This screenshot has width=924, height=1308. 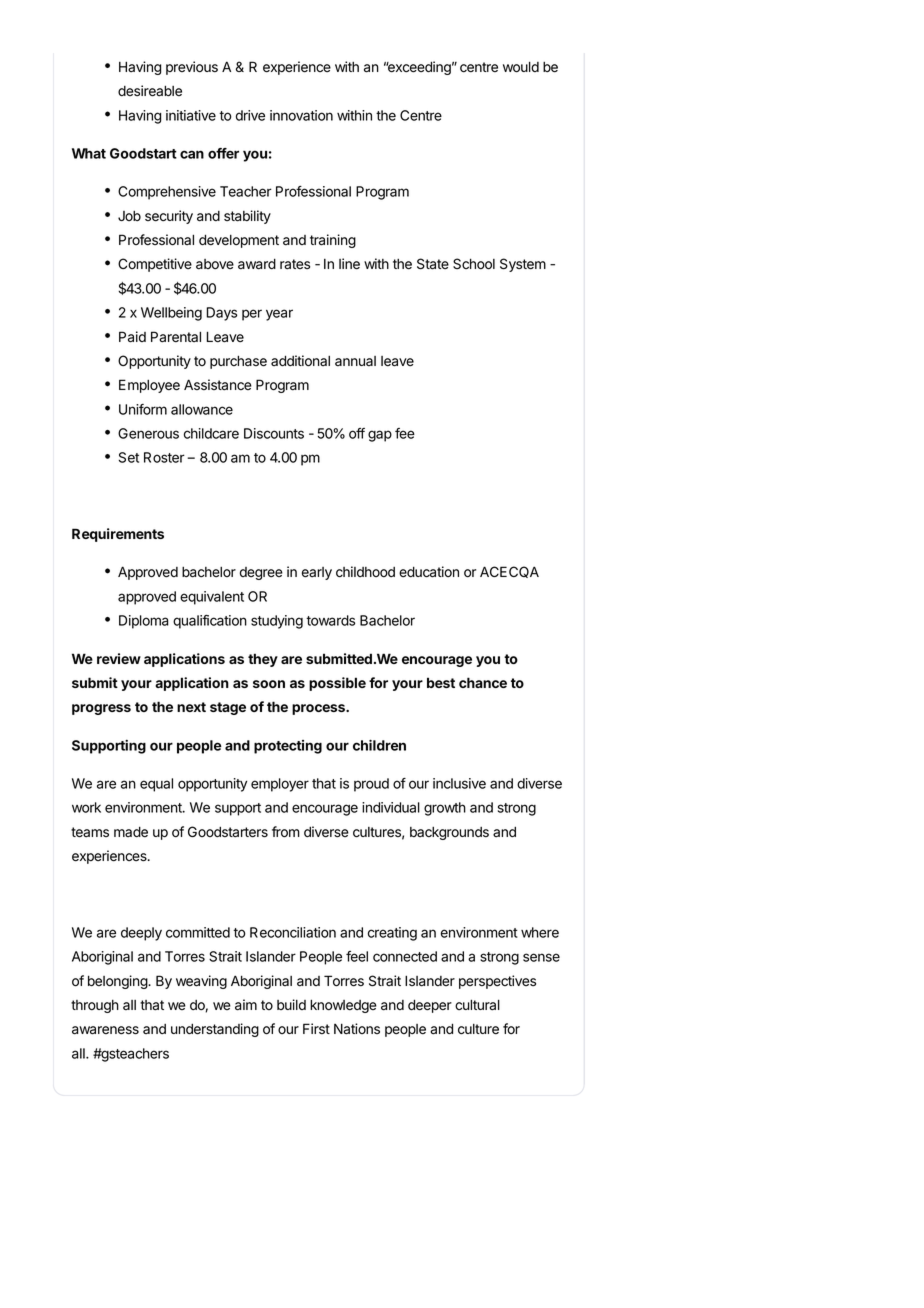 What do you see at coordinates (101, 709) in the screenshot?
I see `progress` at bounding box center [101, 709].
